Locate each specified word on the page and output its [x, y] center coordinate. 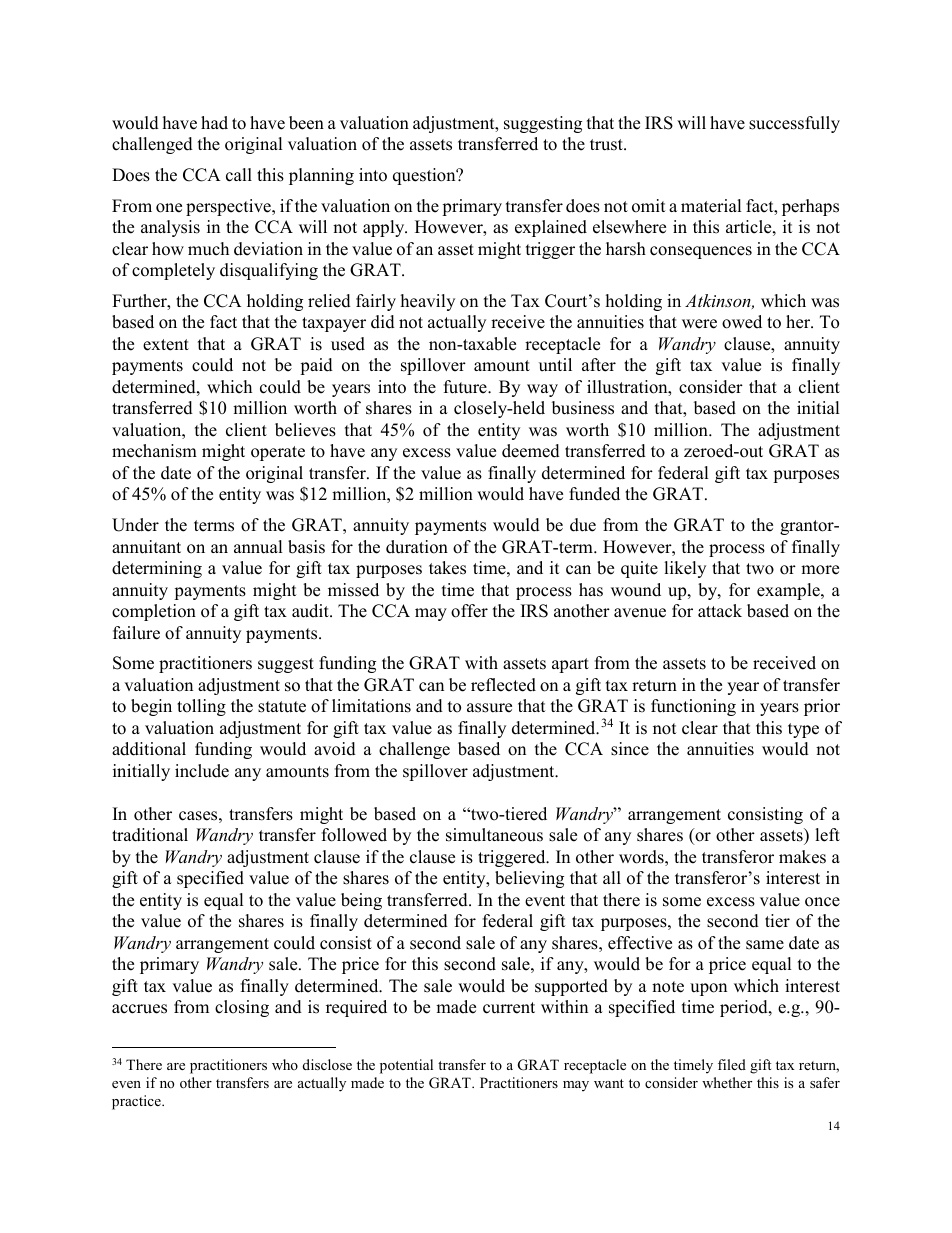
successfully [794, 124]
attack [720, 611]
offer [469, 611]
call [239, 175]
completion [154, 612]
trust [607, 145]
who [285, 1064]
